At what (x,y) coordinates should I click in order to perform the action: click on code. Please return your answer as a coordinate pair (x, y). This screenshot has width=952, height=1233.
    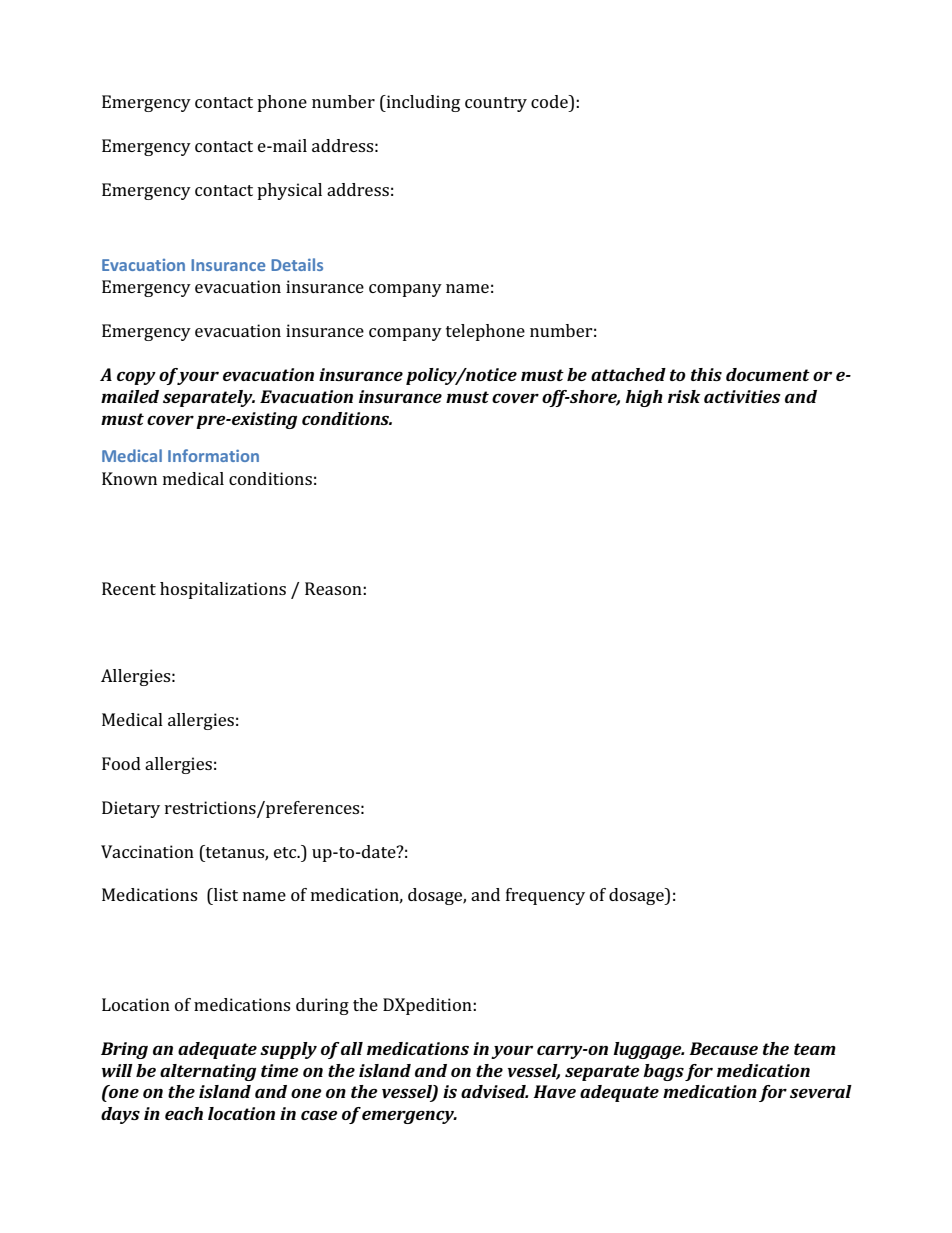
    Looking at the image, I should click on (550, 101).
